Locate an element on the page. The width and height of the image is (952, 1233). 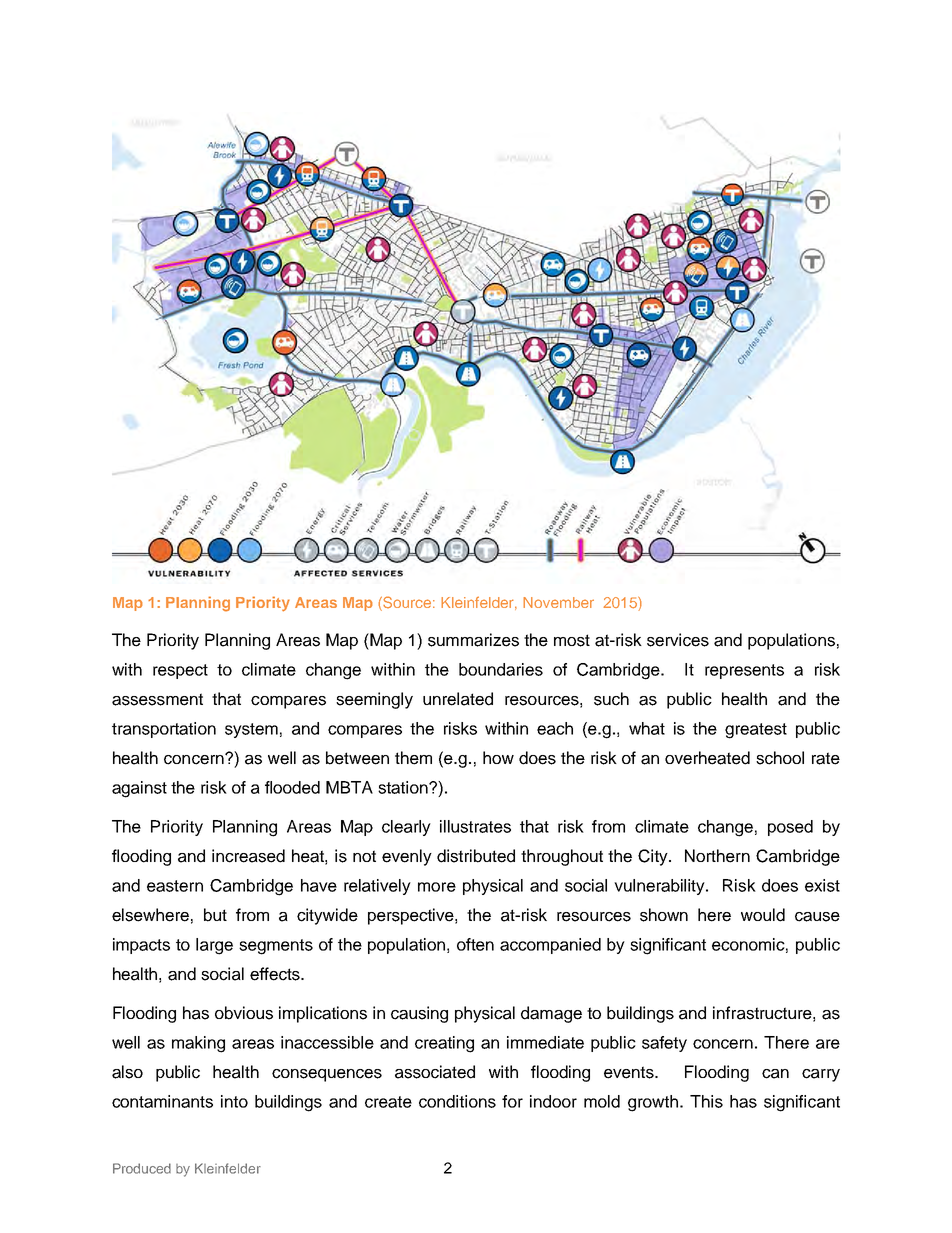
effects is located at coordinates (276, 974).
